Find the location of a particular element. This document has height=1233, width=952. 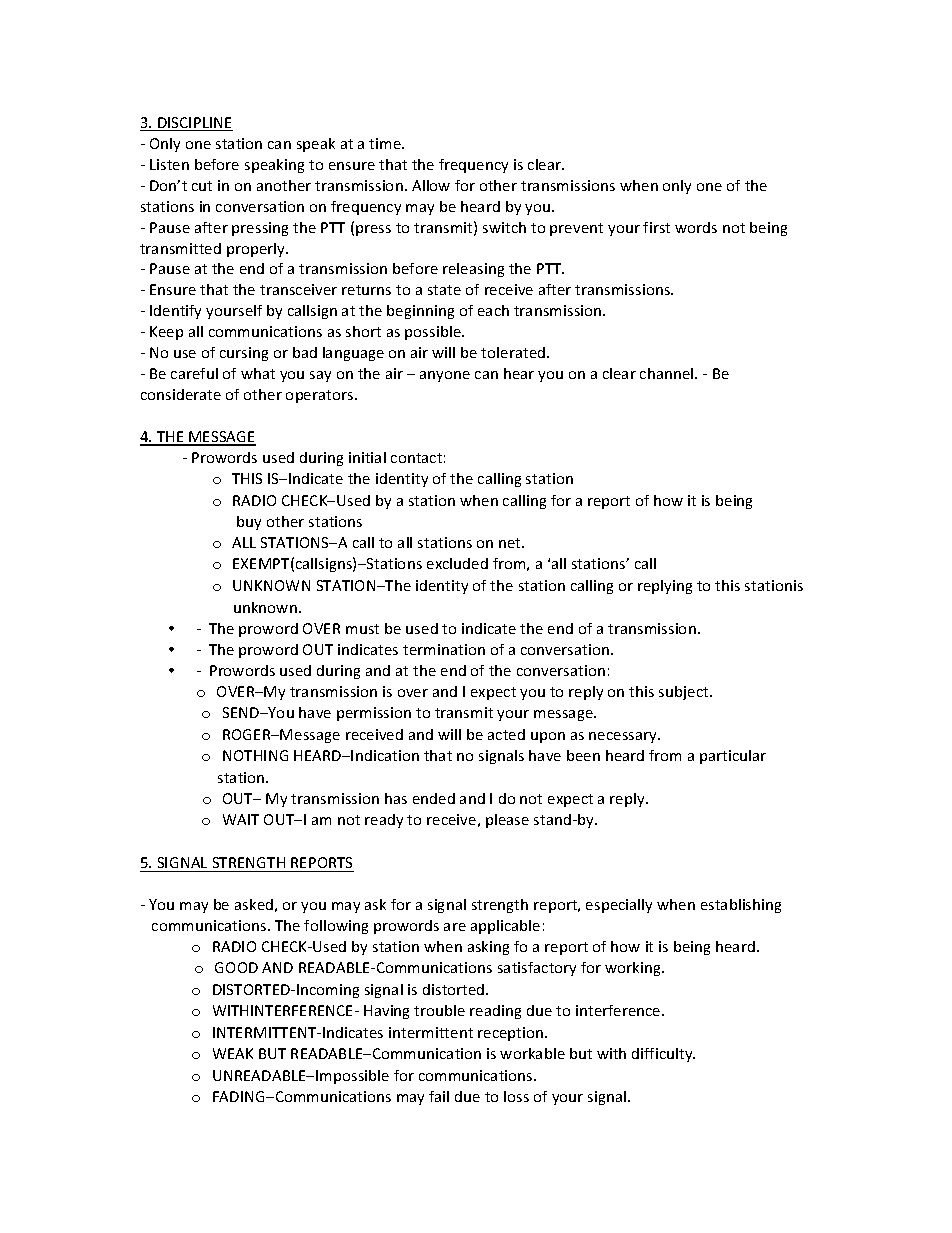

cut is located at coordinates (202, 186).
